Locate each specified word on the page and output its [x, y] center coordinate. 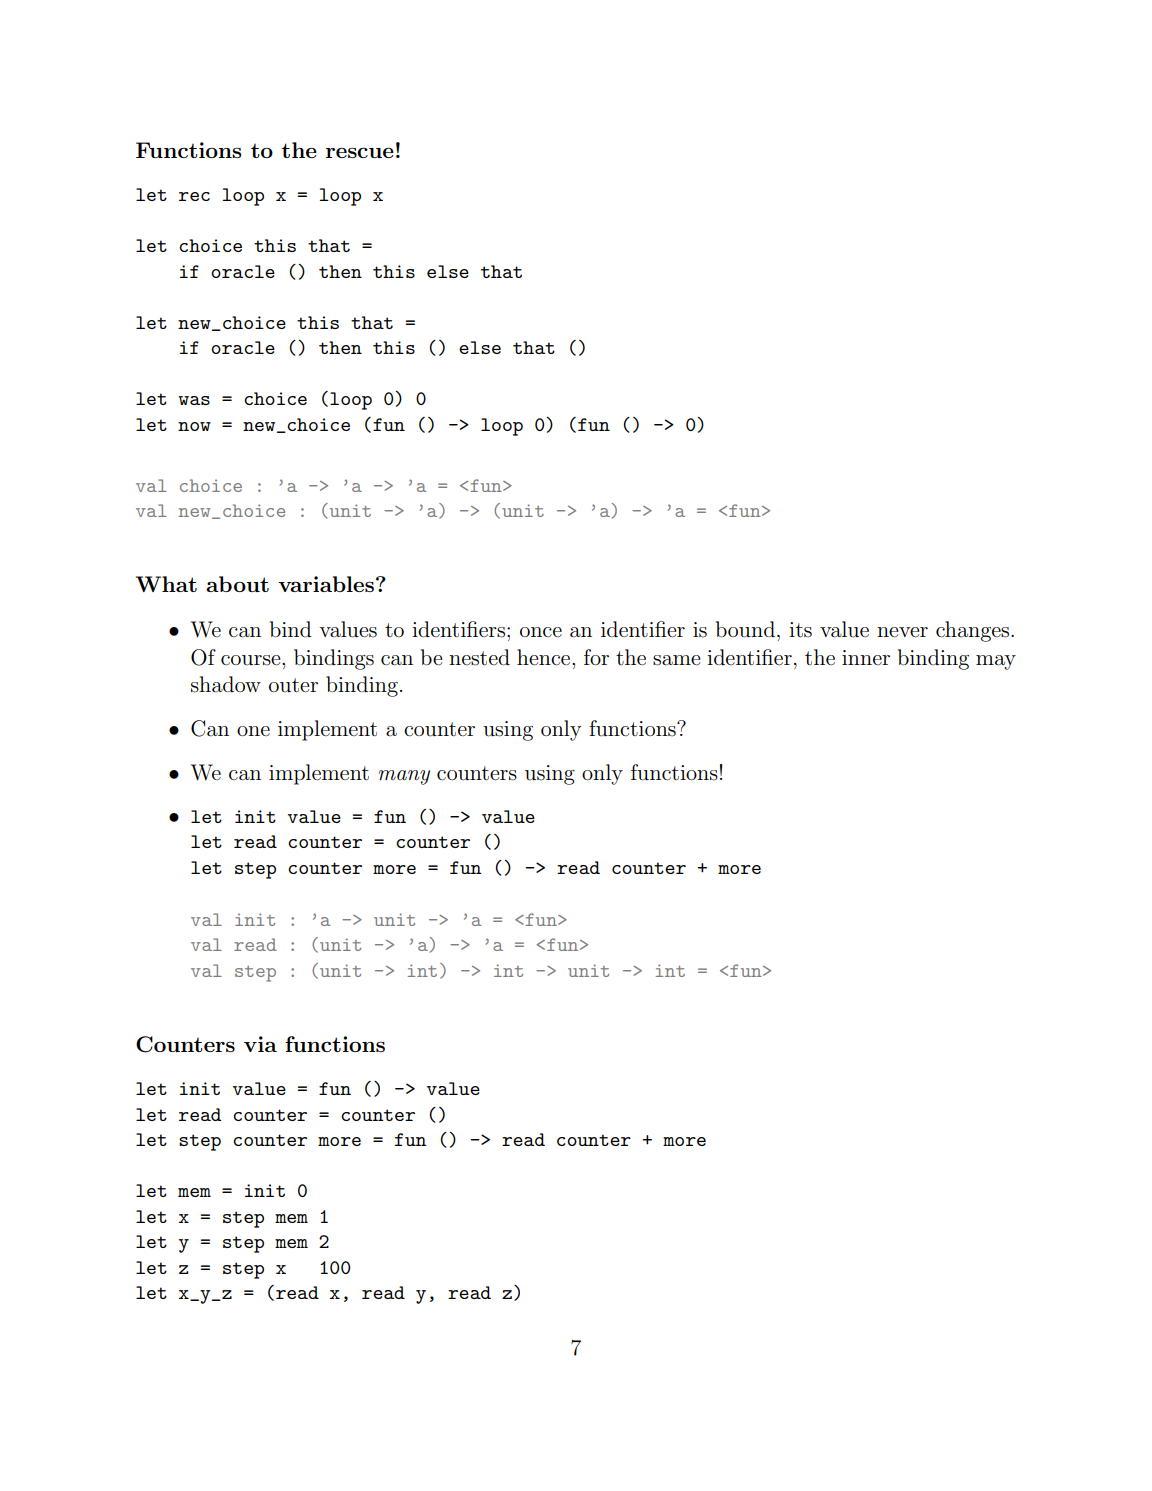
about [237, 584]
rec [194, 196]
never [902, 632]
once [541, 632]
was [194, 400]
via [260, 1044]
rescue [360, 152]
